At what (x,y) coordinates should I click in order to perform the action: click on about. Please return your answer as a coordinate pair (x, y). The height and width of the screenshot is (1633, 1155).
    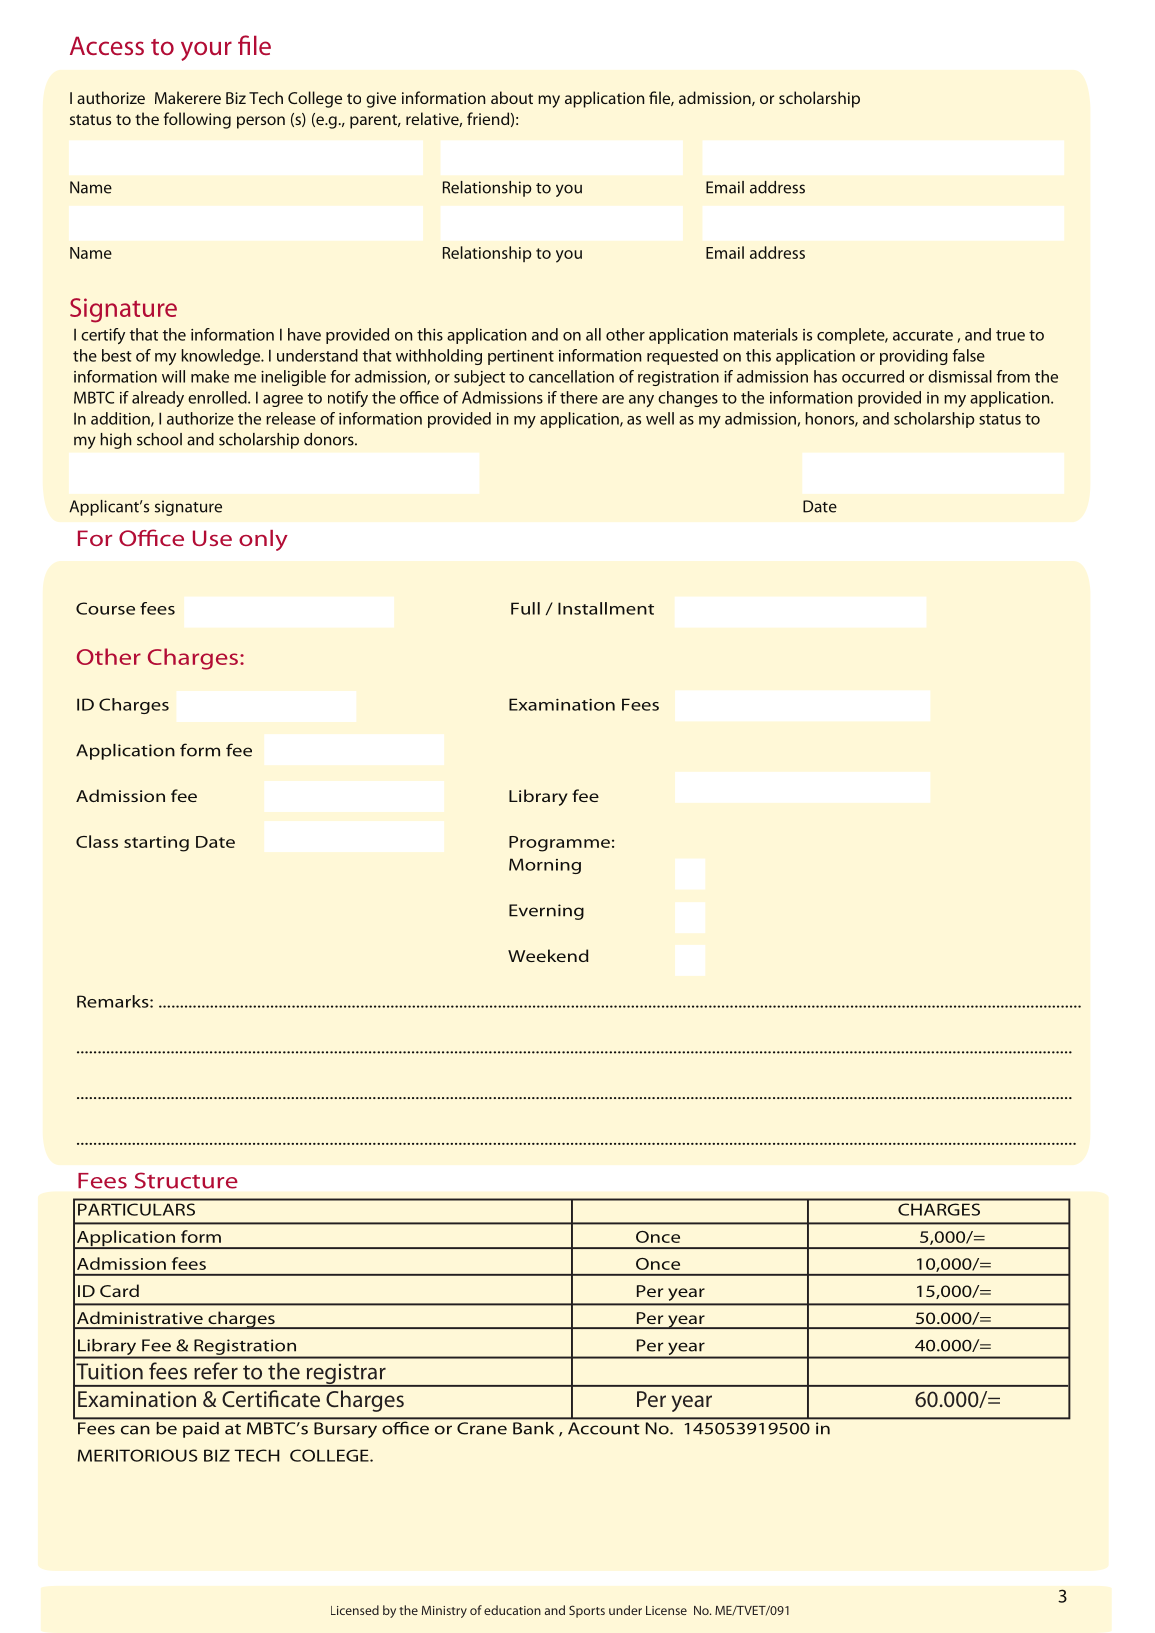
    Looking at the image, I should click on (512, 97).
